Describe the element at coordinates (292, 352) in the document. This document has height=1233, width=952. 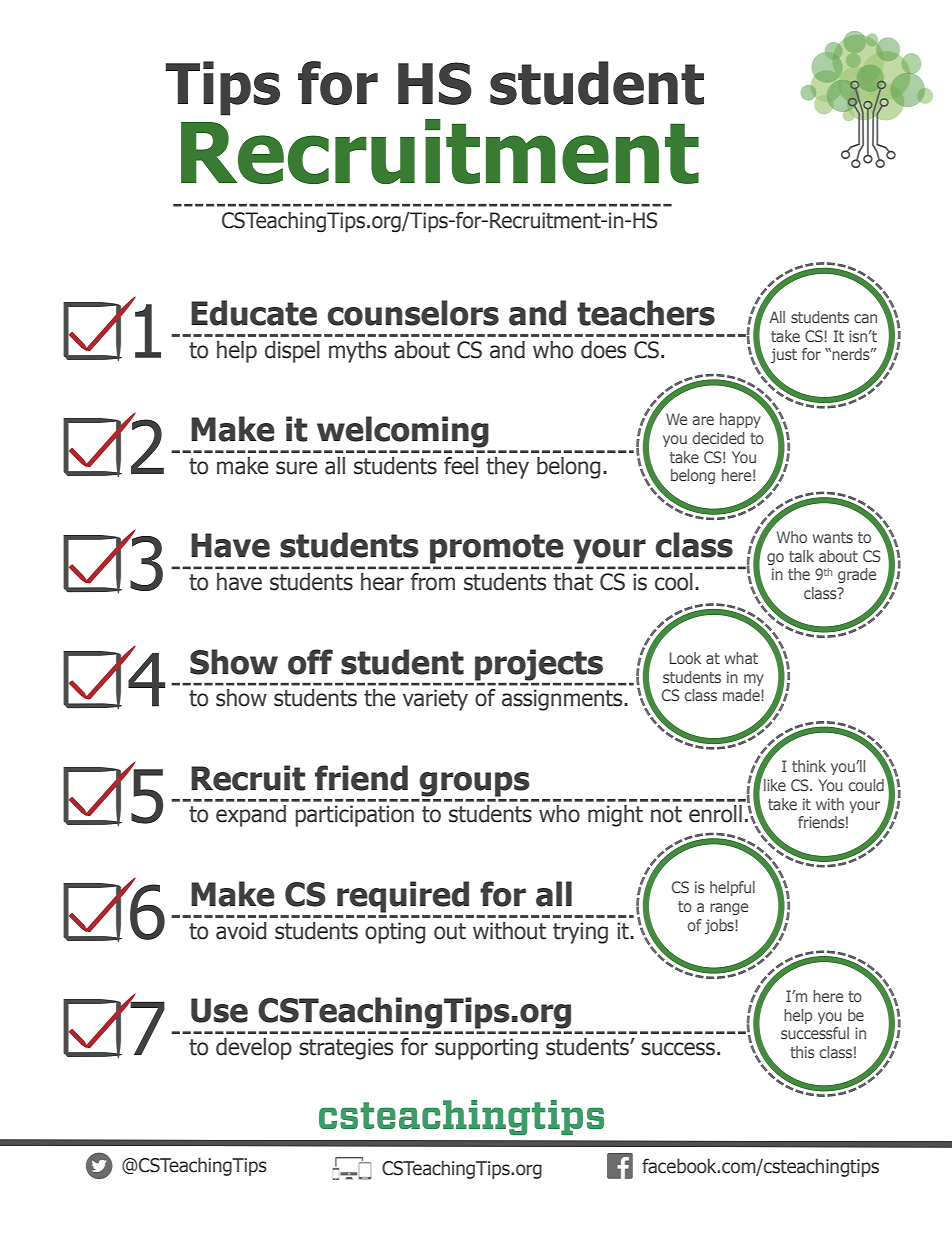
I see `dispel` at that location.
